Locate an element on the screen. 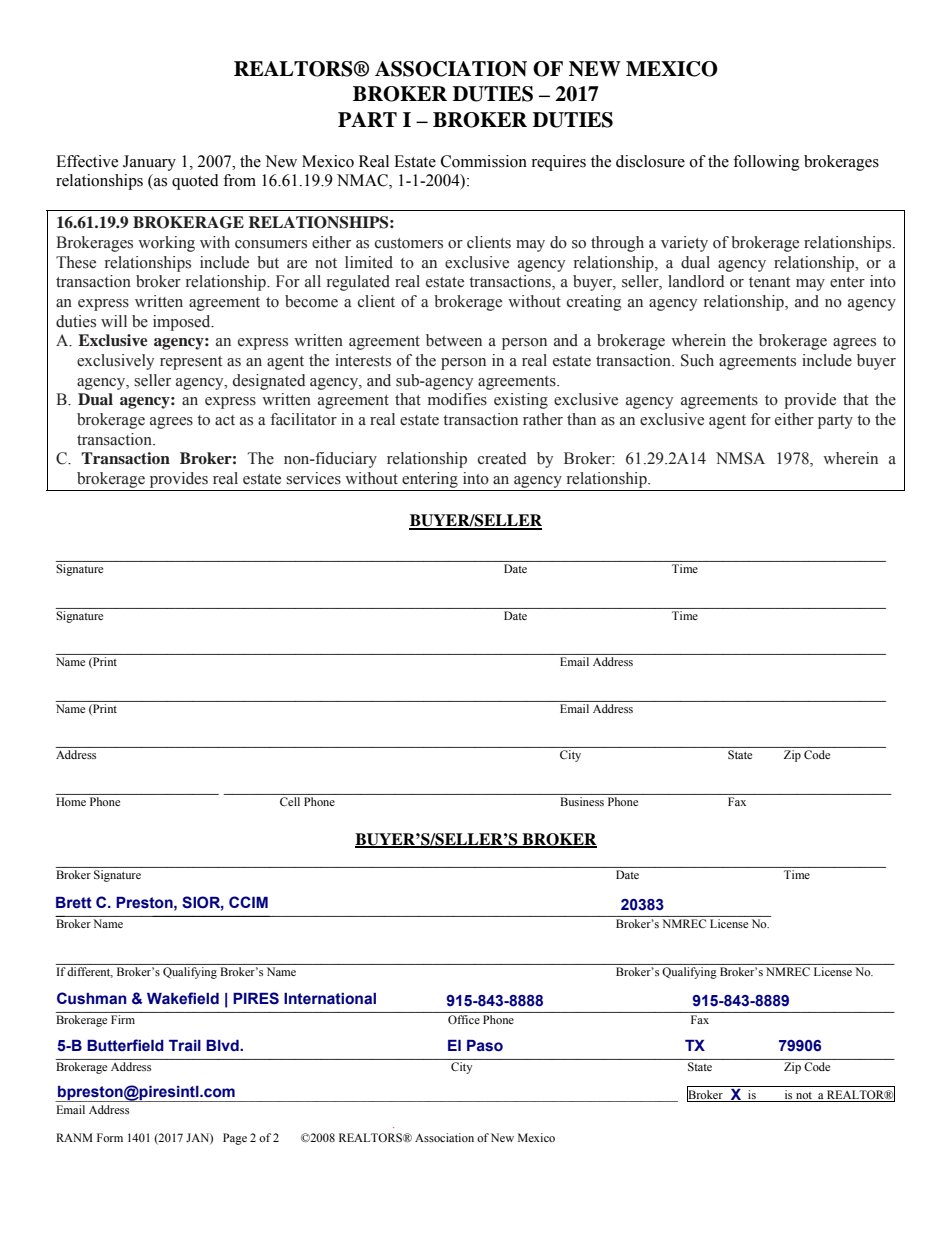 The width and height of the screenshot is (952, 1233). Cell is located at coordinates (290, 801).
